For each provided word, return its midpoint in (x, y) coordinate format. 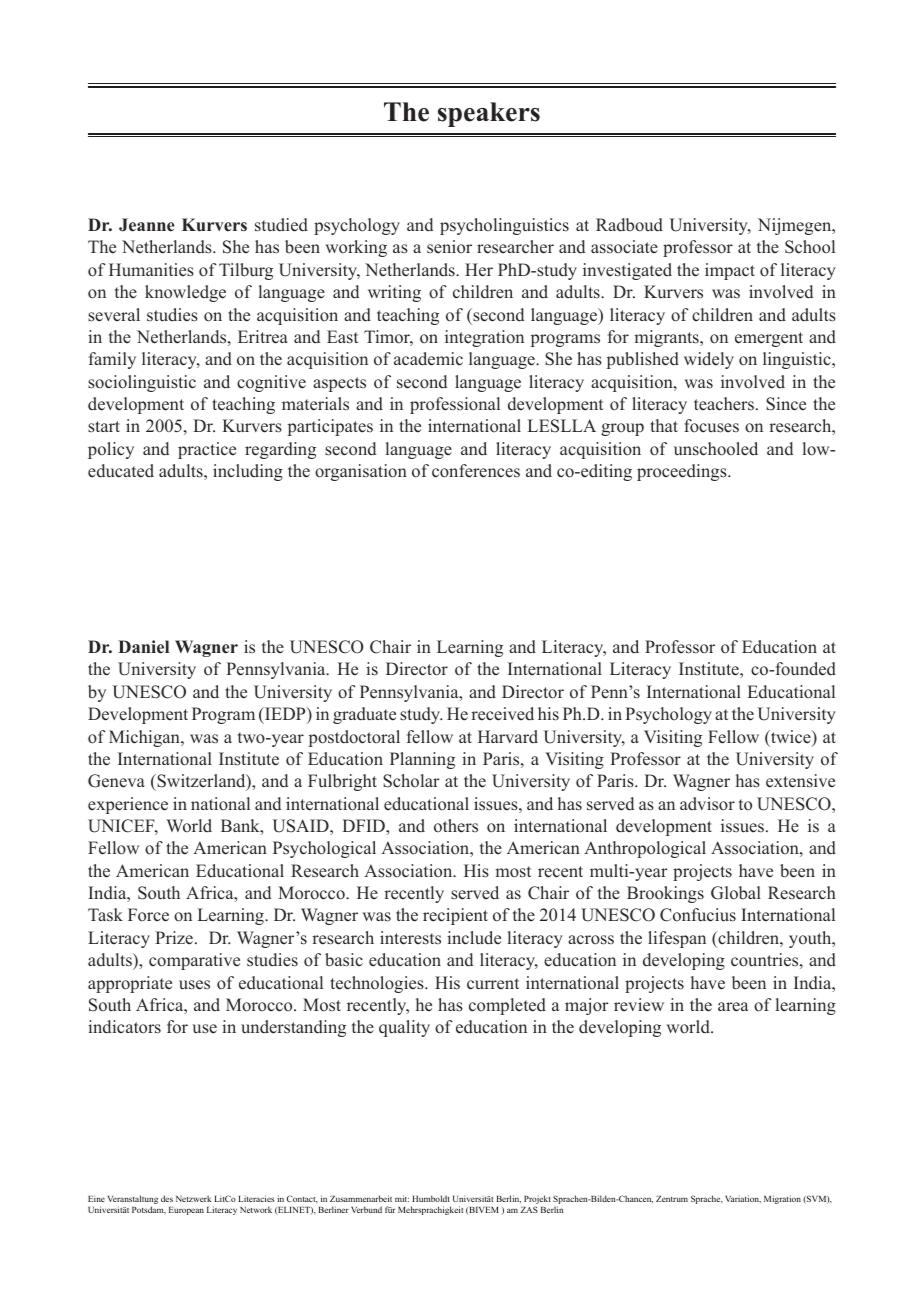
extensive (800, 781)
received (502, 714)
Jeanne (147, 225)
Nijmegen (796, 226)
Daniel (143, 647)
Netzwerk (193, 1198)
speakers (489, 114)
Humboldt (431, 1198)
